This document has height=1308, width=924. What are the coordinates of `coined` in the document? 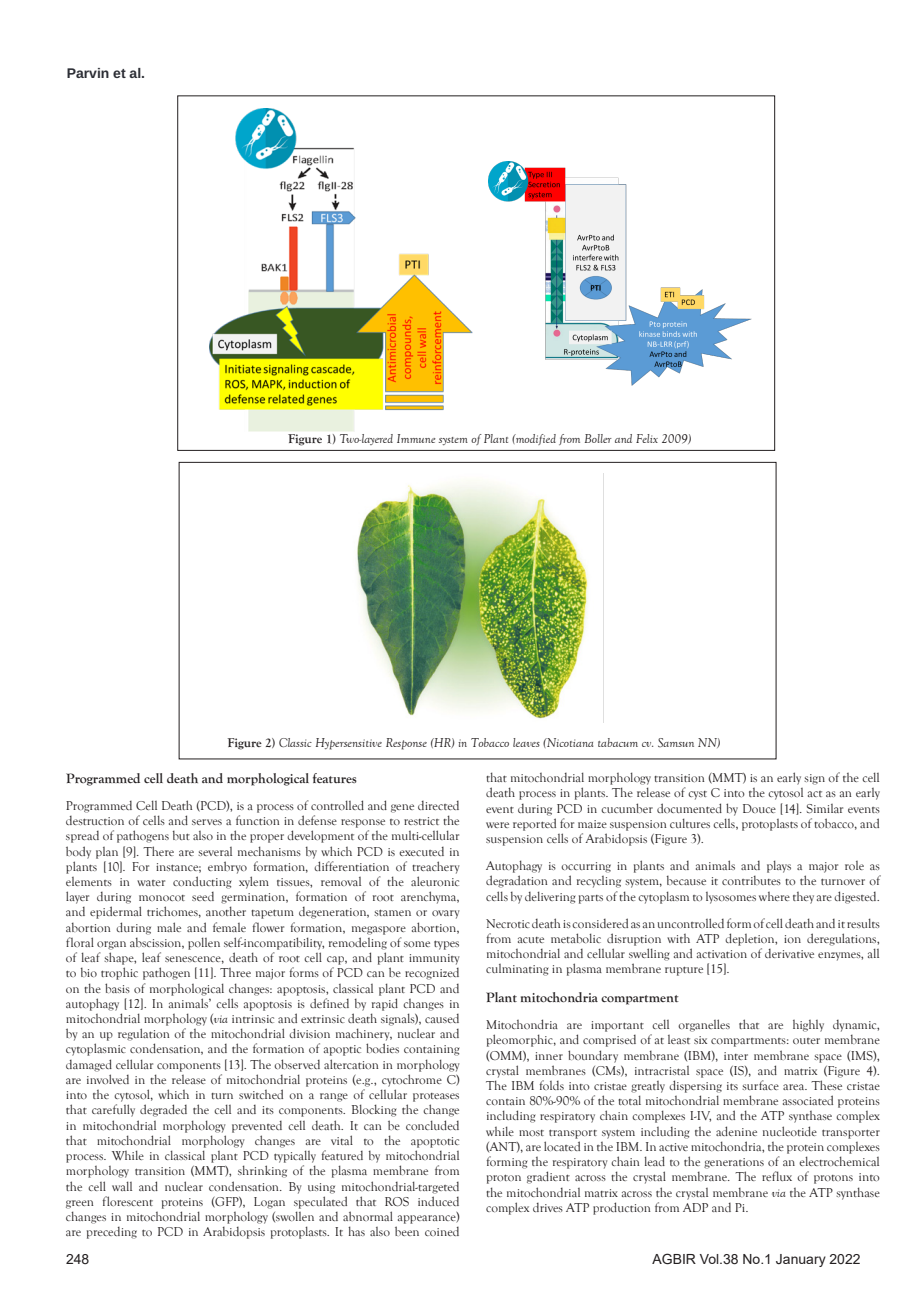 It's located at (442, 1231).
